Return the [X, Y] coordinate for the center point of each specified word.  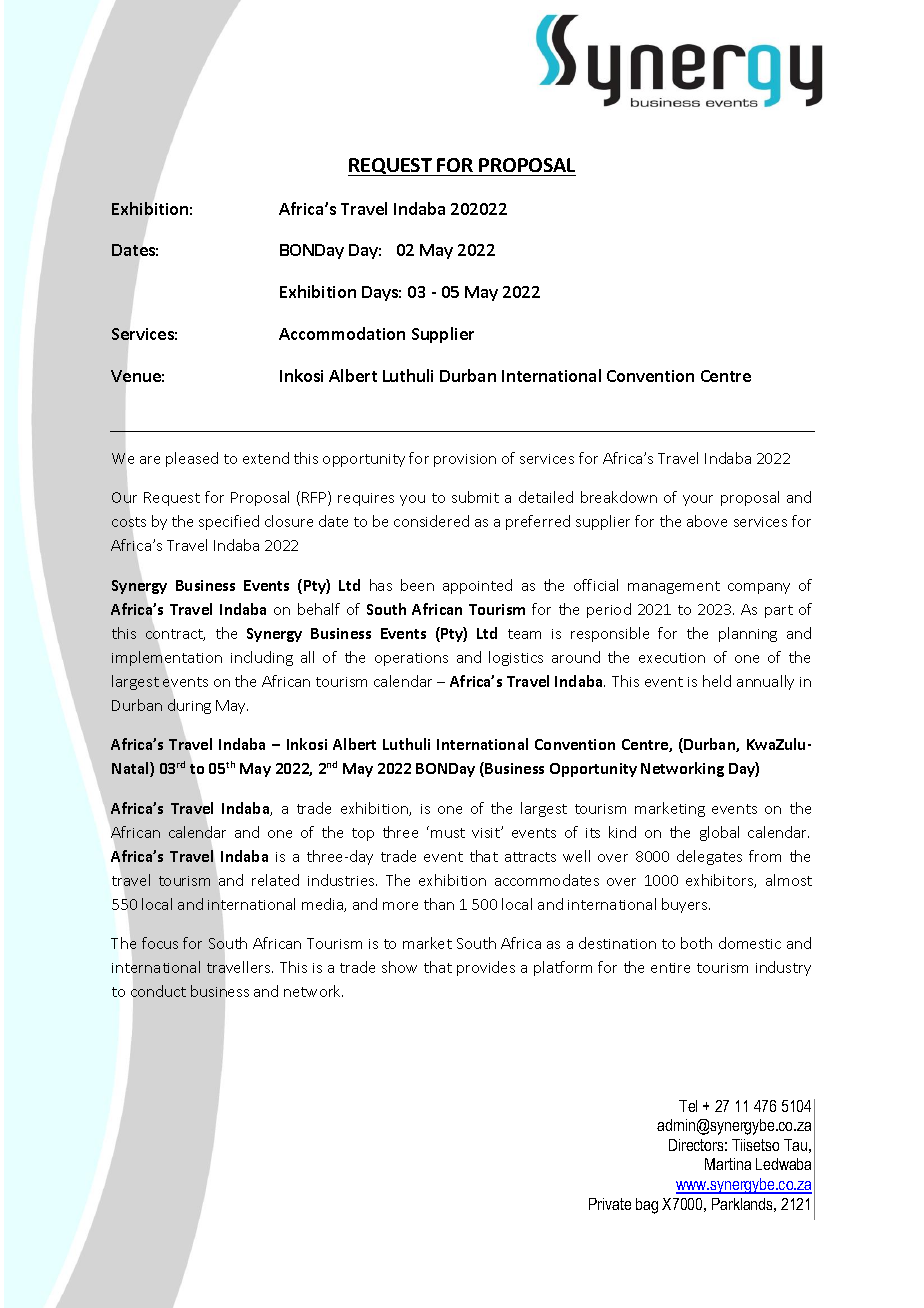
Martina [728, 1164]
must [448, 833]
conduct [158, 991]
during [189, 706]
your [698, 500]
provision [465, 460]
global [719, 833]
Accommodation [342, 333]
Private [610, 1204]
